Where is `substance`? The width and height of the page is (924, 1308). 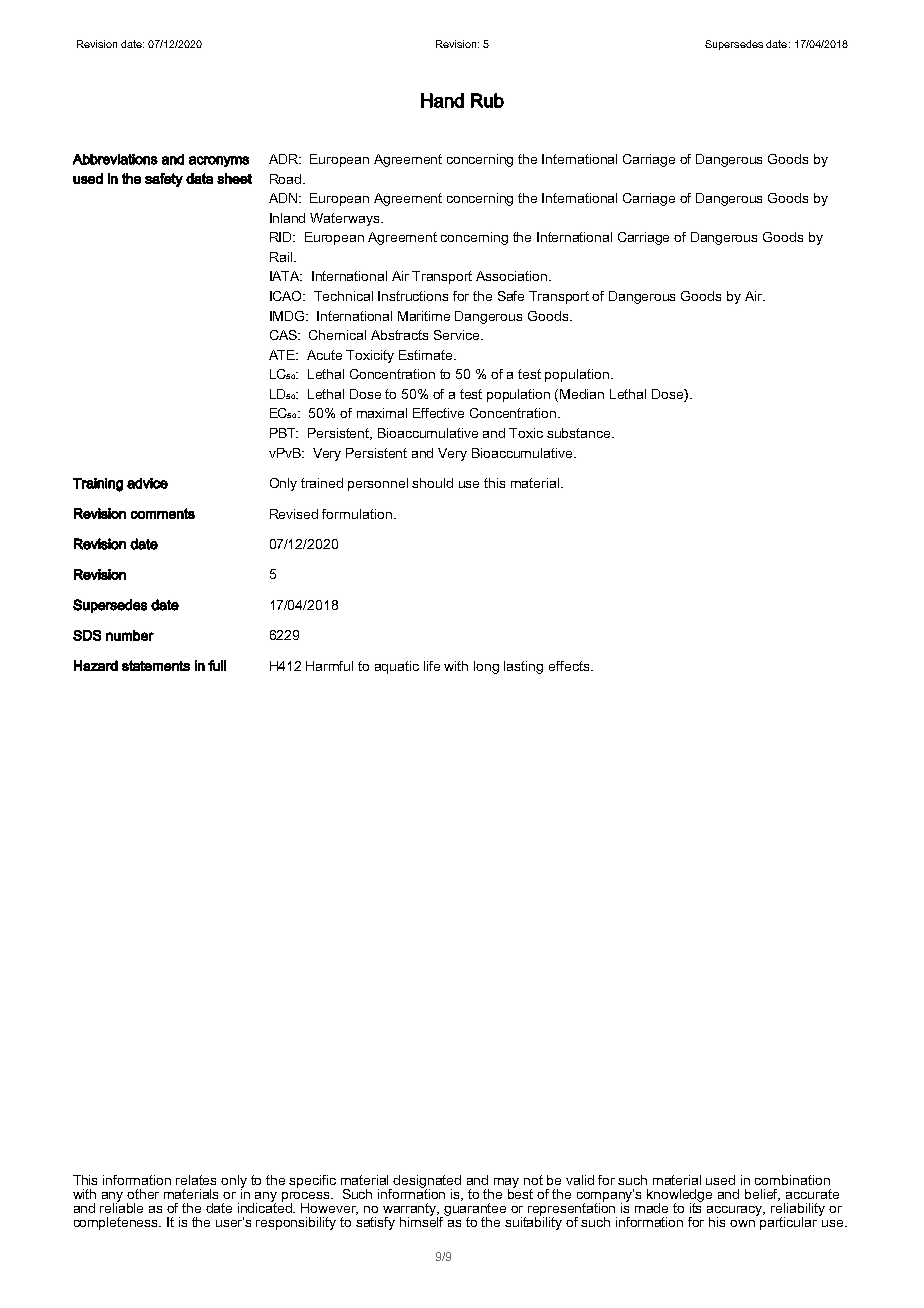
substance is located at coordinates (580, 433).
